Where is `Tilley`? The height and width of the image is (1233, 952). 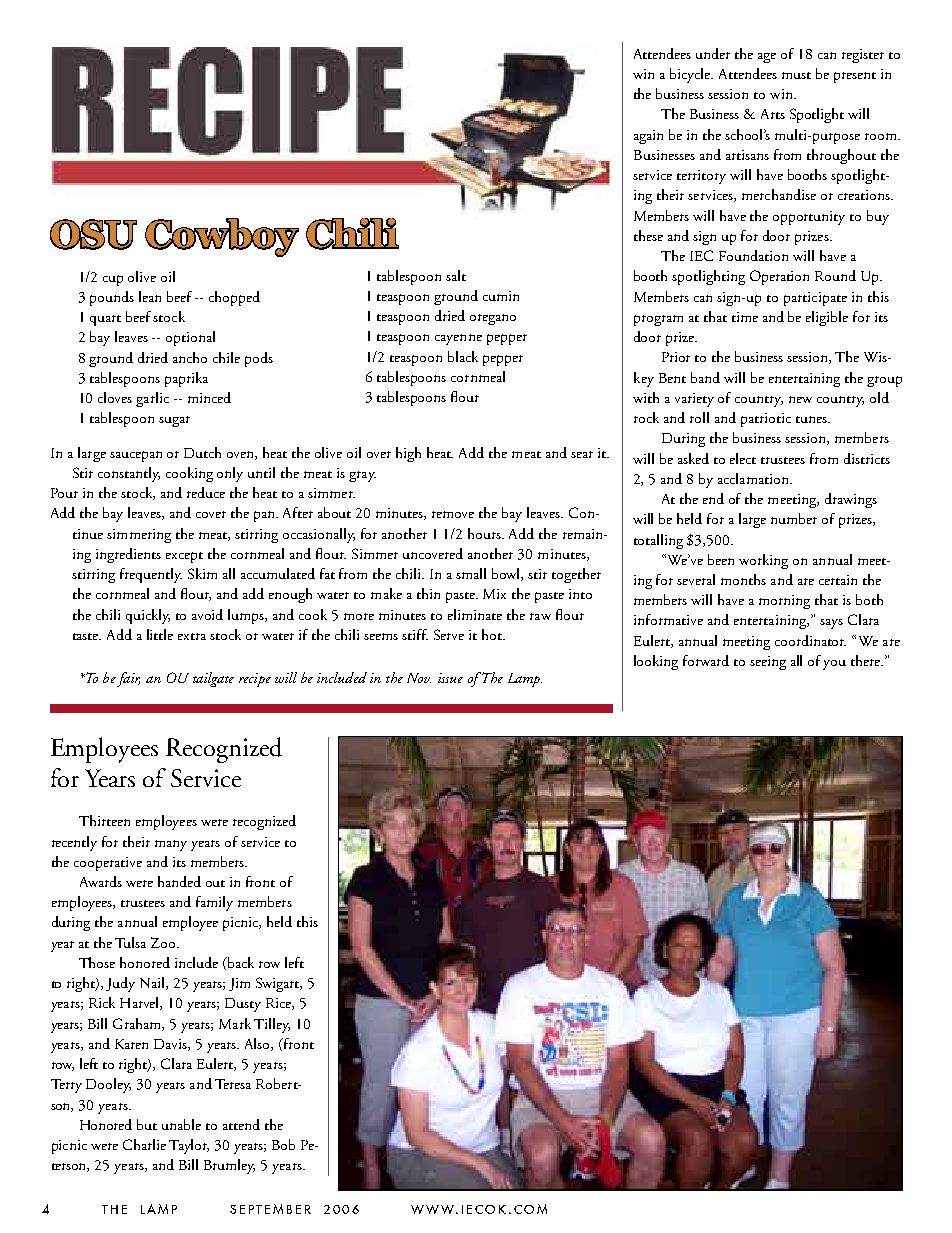
Tilley is located at coordinates (272, 1025).
